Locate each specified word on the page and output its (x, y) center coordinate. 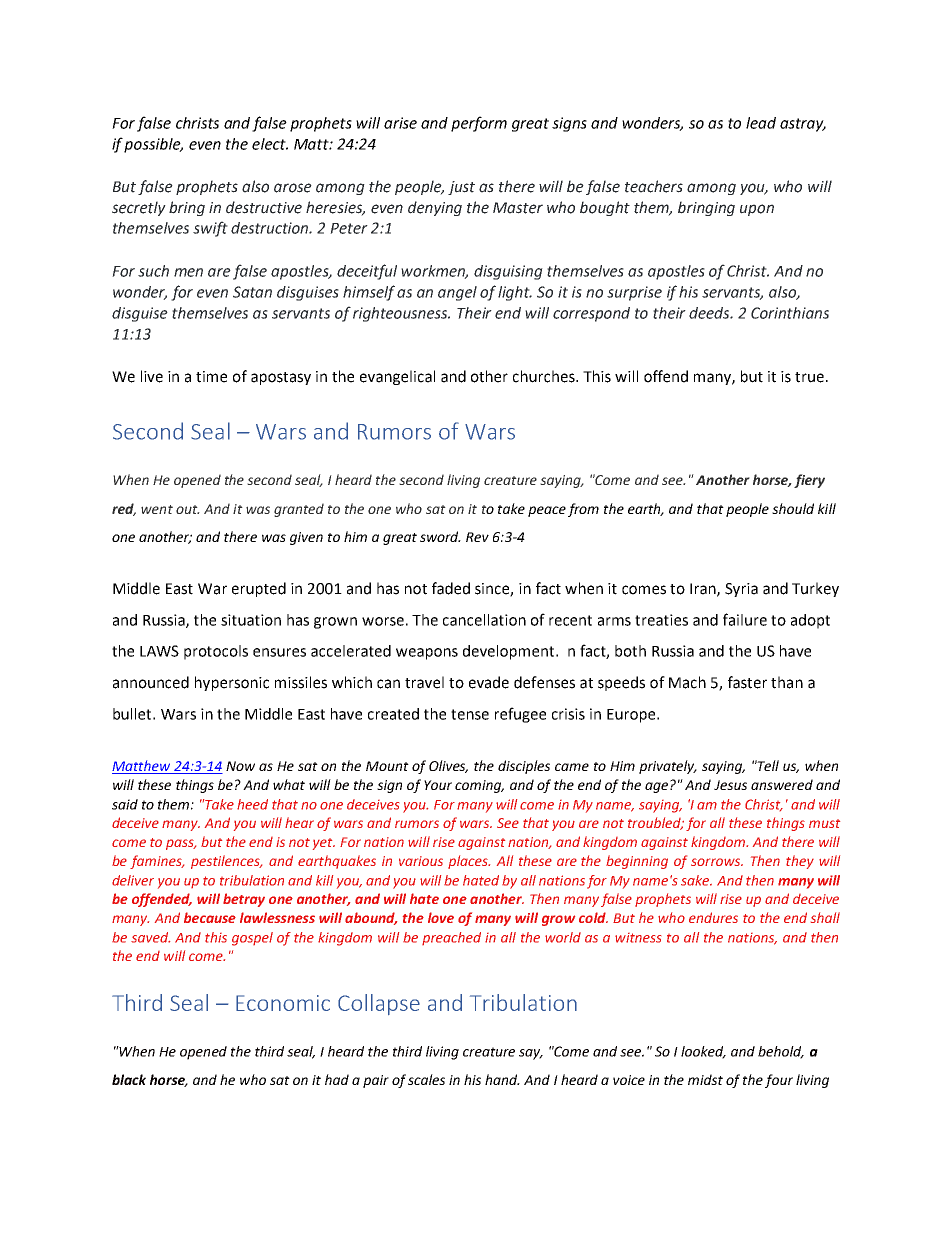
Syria (741, 590)
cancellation (484, 620)
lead (761, 123)
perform (479, 124)
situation (251, 620)
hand (502, 1079)
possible (153, 145)
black (129, 1079)
